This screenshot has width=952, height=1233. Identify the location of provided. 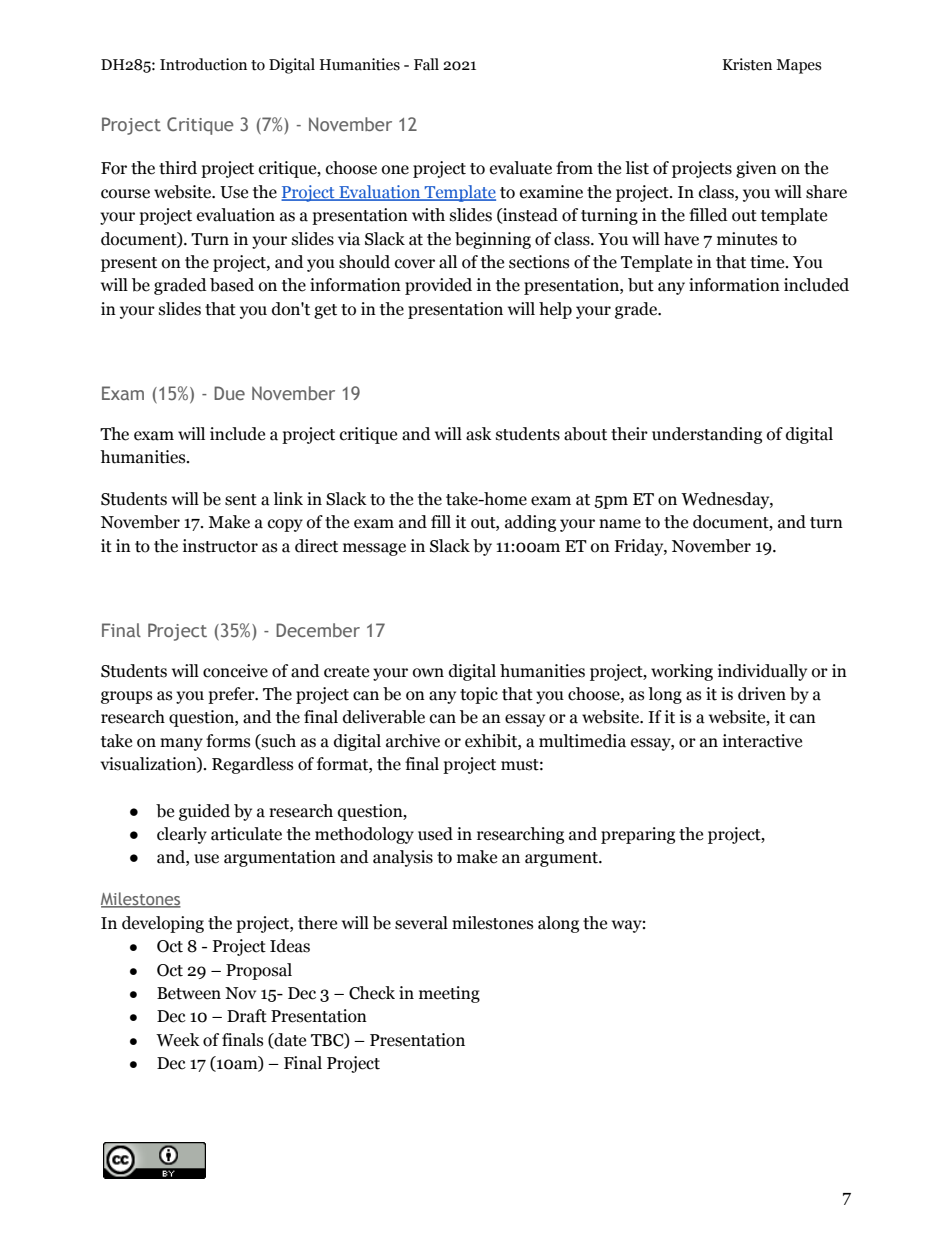
(438, 286).
